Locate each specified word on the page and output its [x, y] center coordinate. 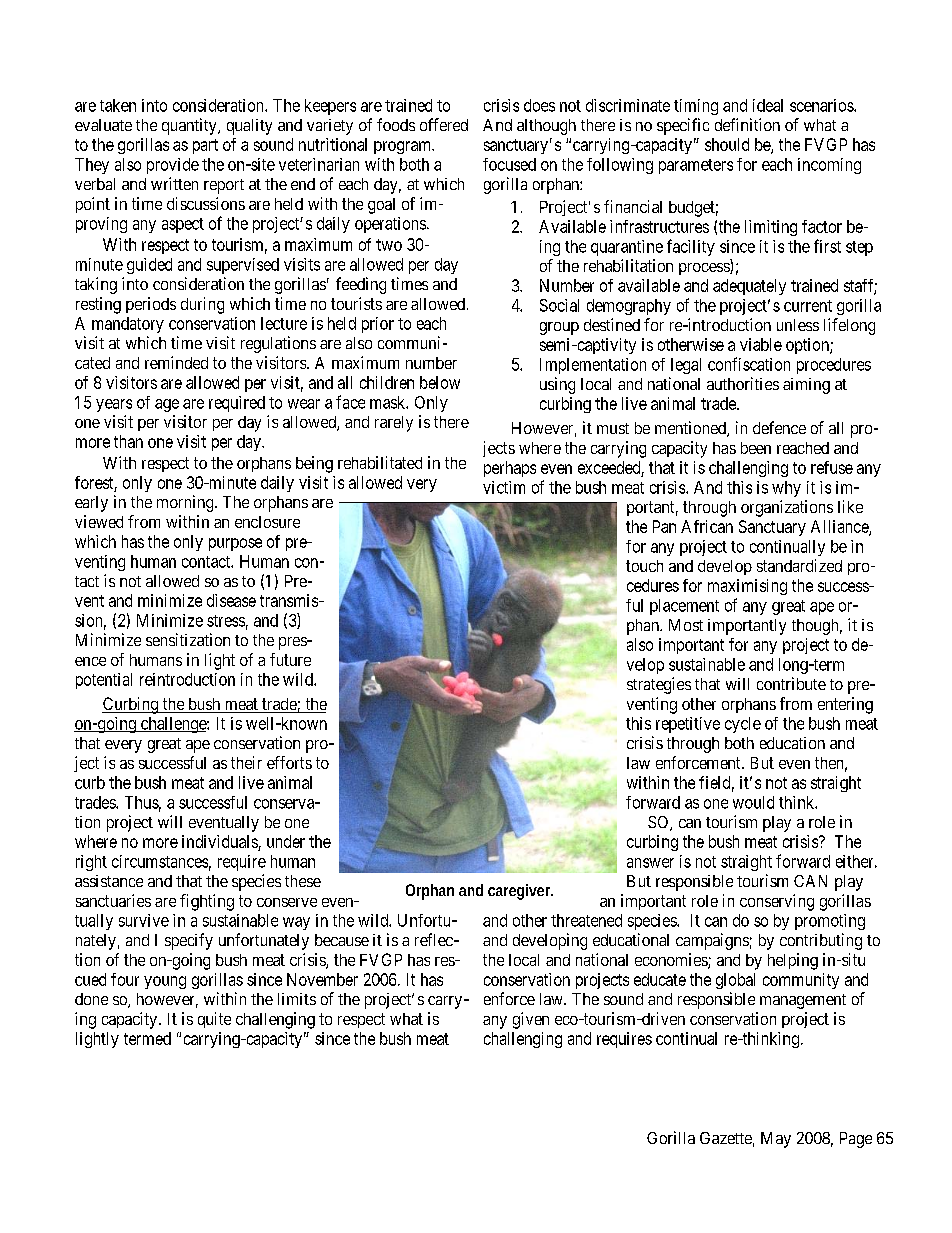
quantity [190, 126]
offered [444, 124]
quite [214, 1020]
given [531, 1020]
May [776, 1140]
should [727, 144]
